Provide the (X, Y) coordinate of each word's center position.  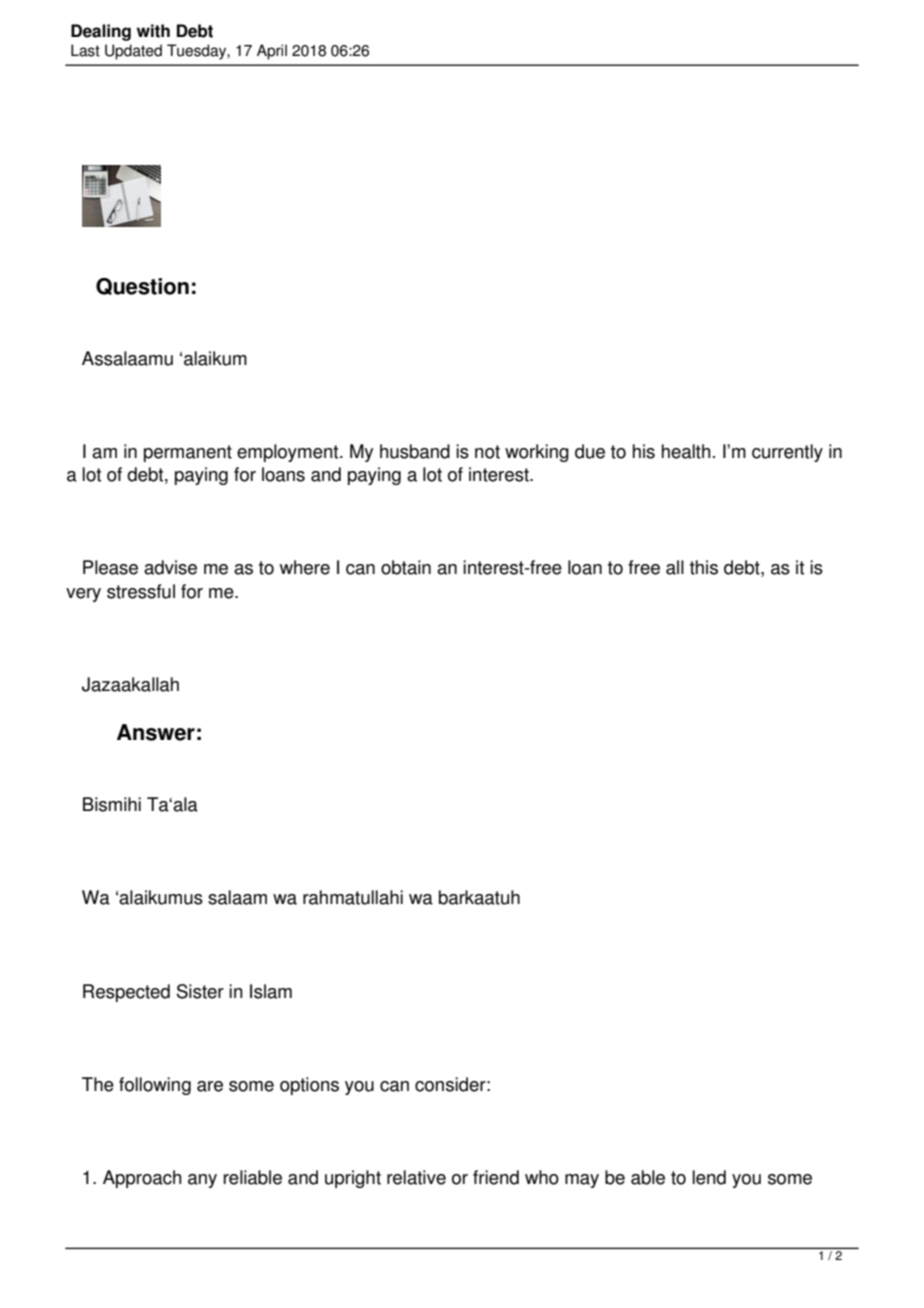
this (704, 567)
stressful (141, 591)
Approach (142, 1179)
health (686, 451)
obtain (406, 567)
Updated (133, 52)
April (272, 52)
